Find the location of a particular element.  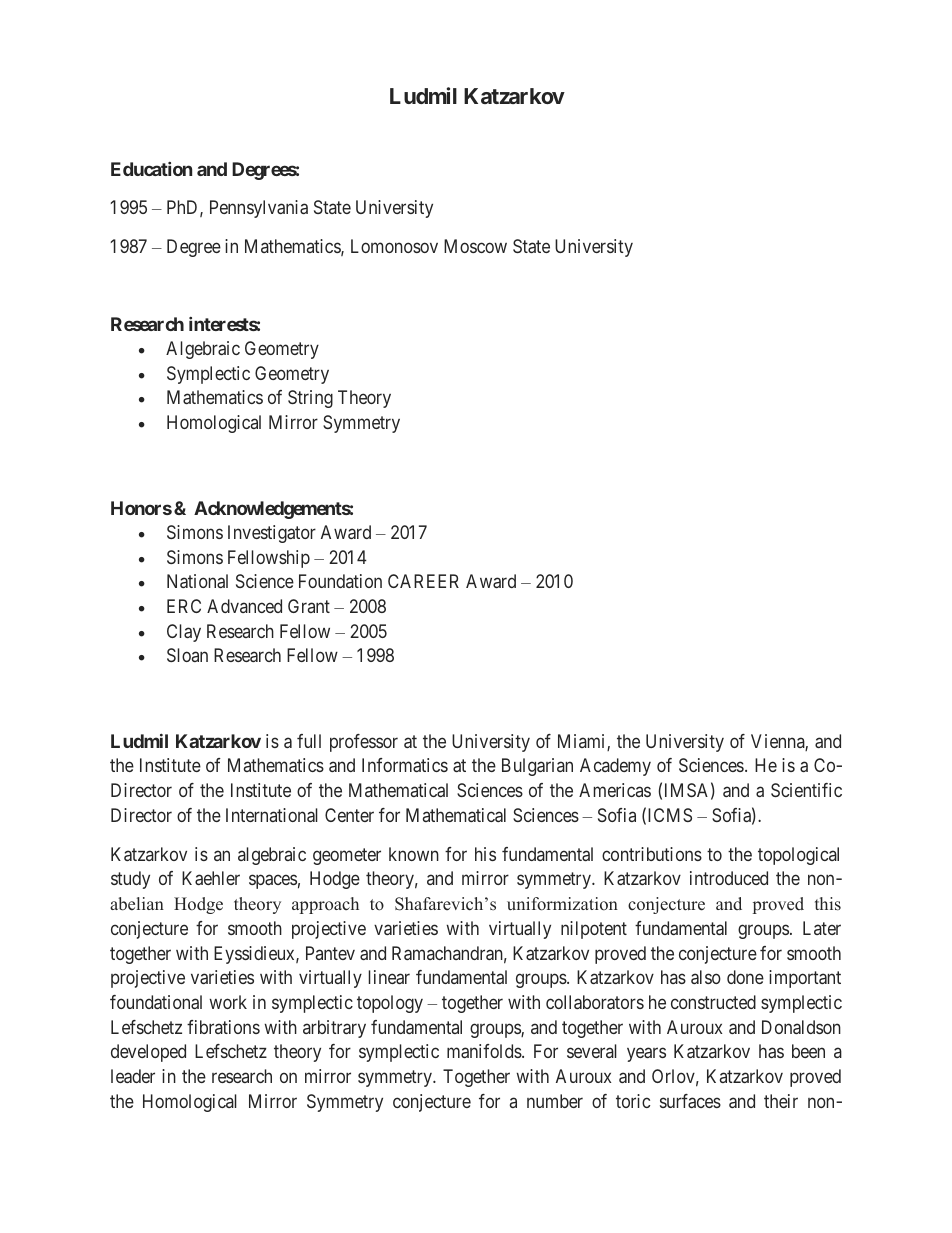

Lomonosov is located at coordinates (394, 246).
